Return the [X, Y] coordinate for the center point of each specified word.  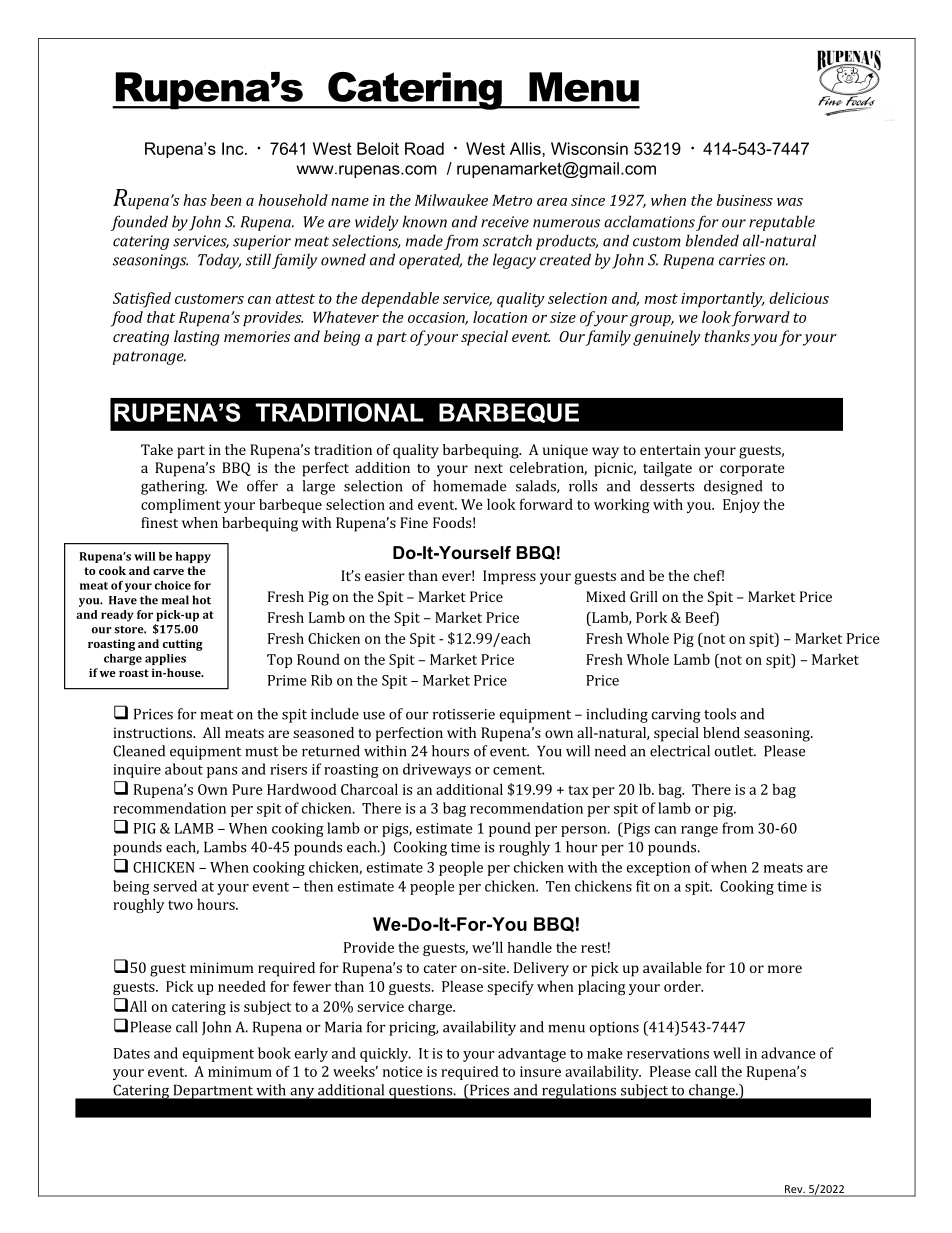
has [195, 200]
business [744, 200]
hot [201, 600]
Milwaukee [451, 200]
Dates [132, 1053]
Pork [651, 617]
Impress [509, 577]
